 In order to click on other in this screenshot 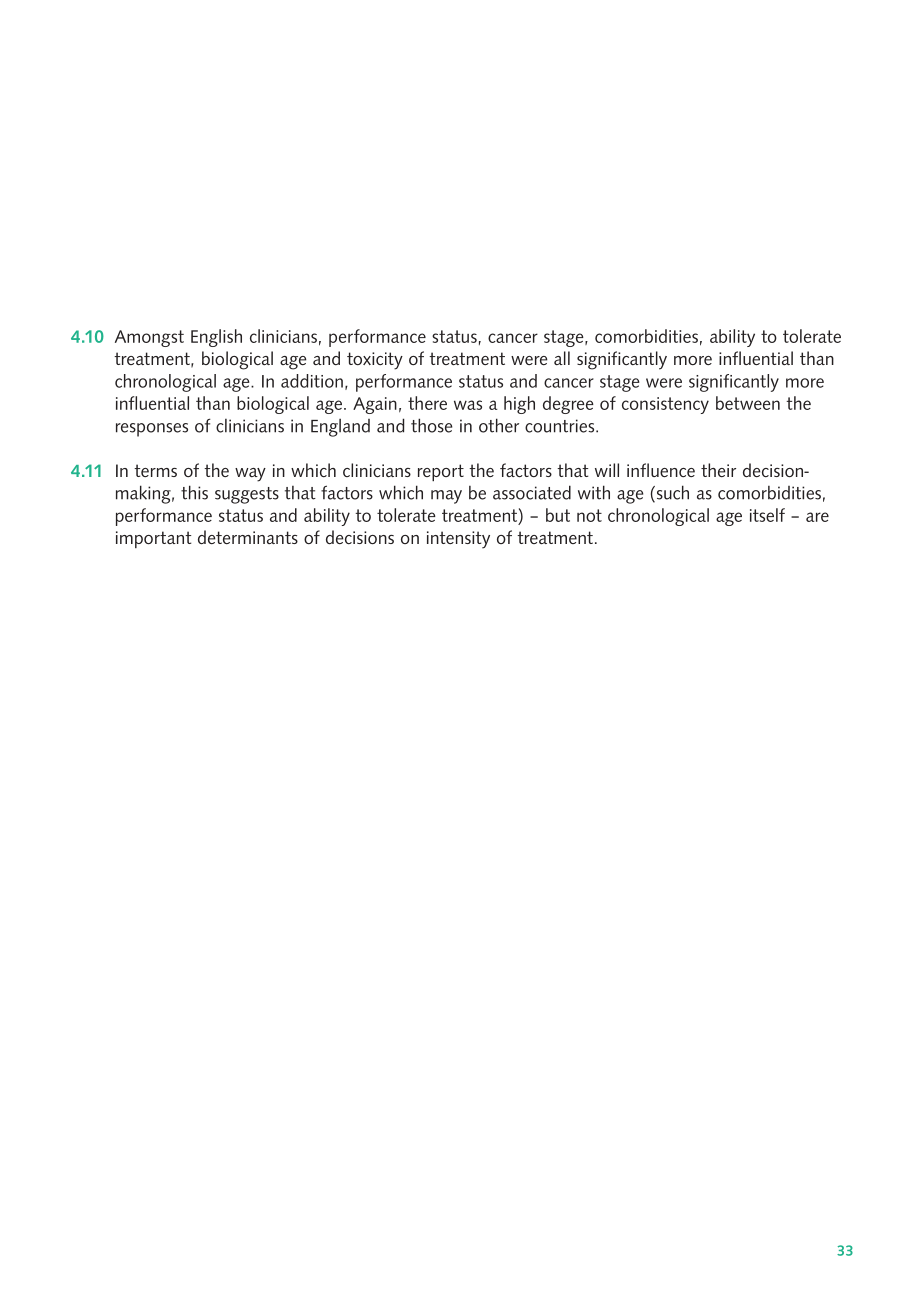, I will do `click(499, 425)`.
